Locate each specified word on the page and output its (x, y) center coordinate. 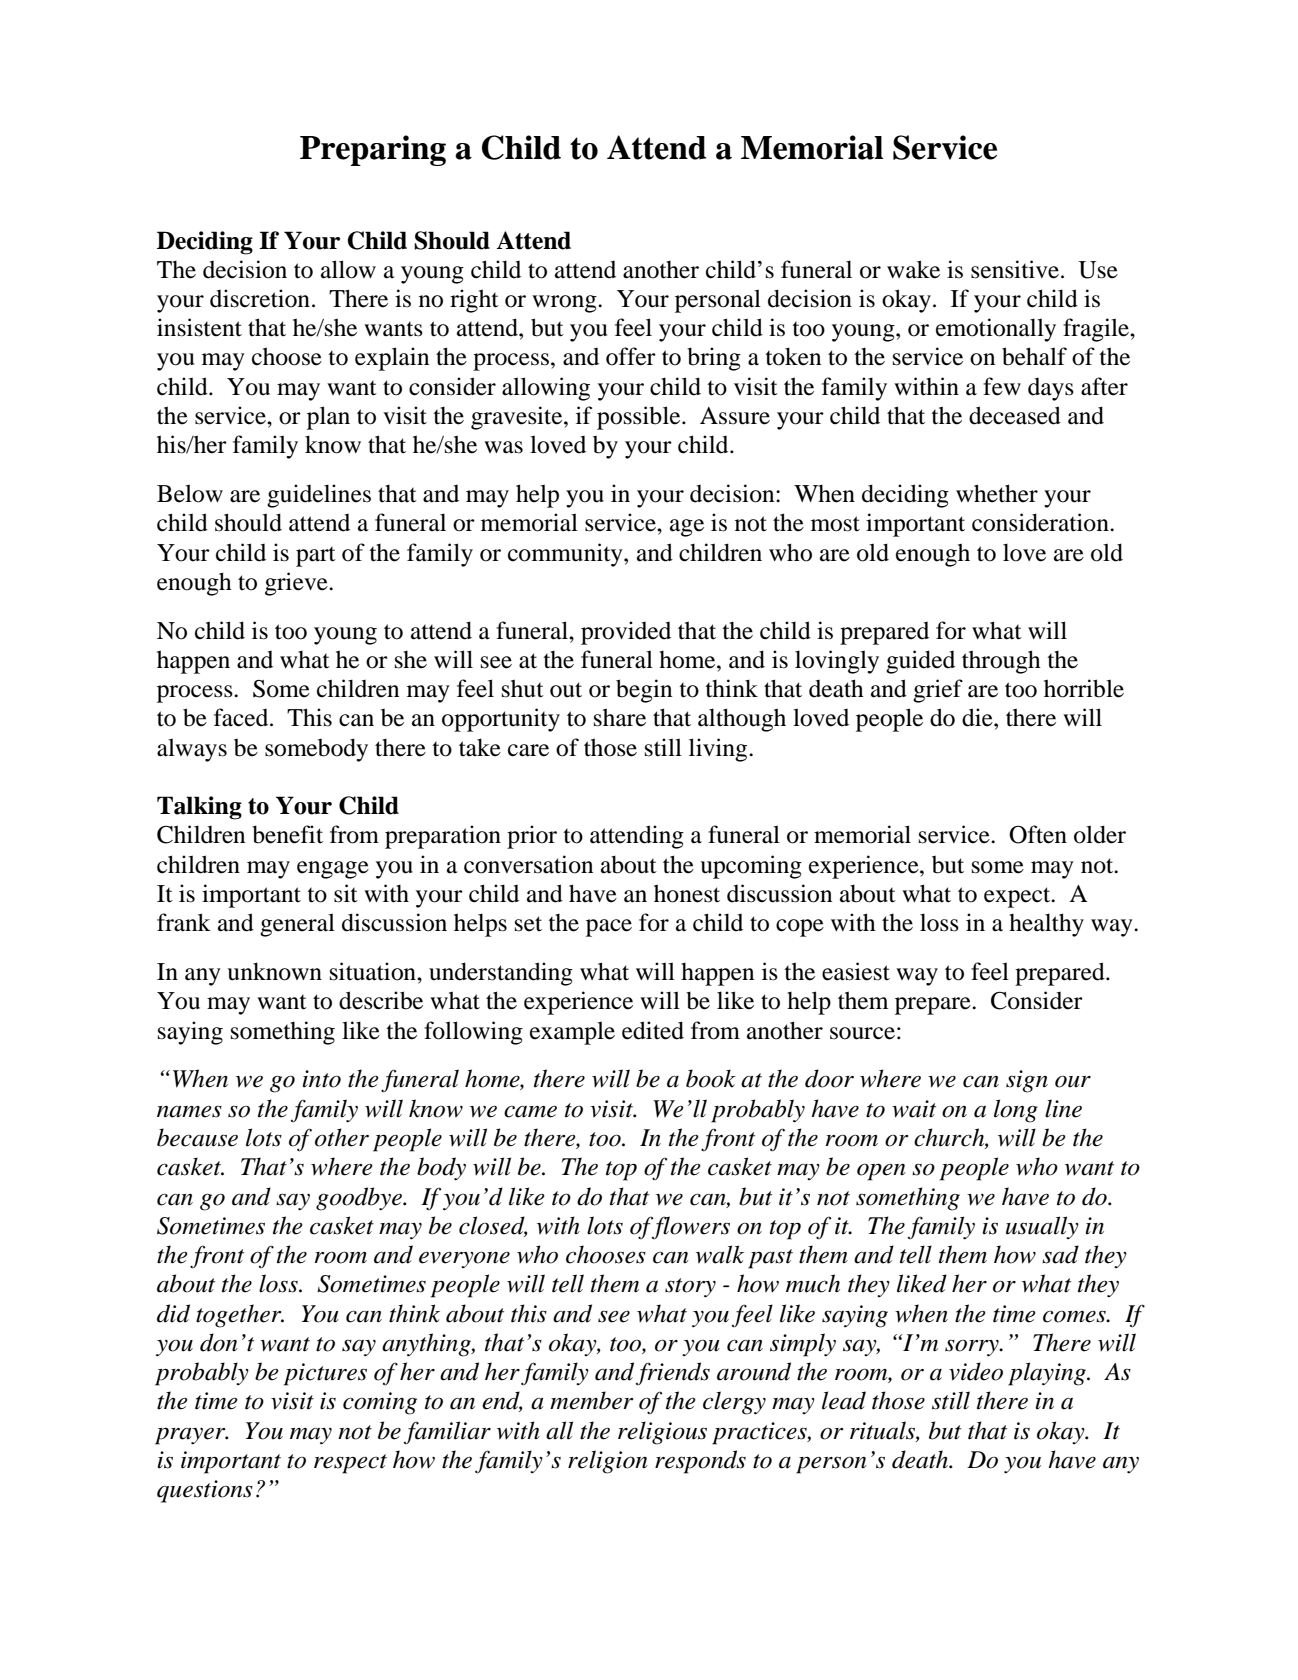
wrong (565, 304)
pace (609, 928)
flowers (690, 1227)
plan (328, 418)
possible (640, 418)
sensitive (1015, 269)
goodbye (360, 1199)
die (978, 717)
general (297, 925)
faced (242, 717)
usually (1042, 1227)
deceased (1015, 415)
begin (644, 691)
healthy (1046, 925)
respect (350, 1464)
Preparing (373, 150)
